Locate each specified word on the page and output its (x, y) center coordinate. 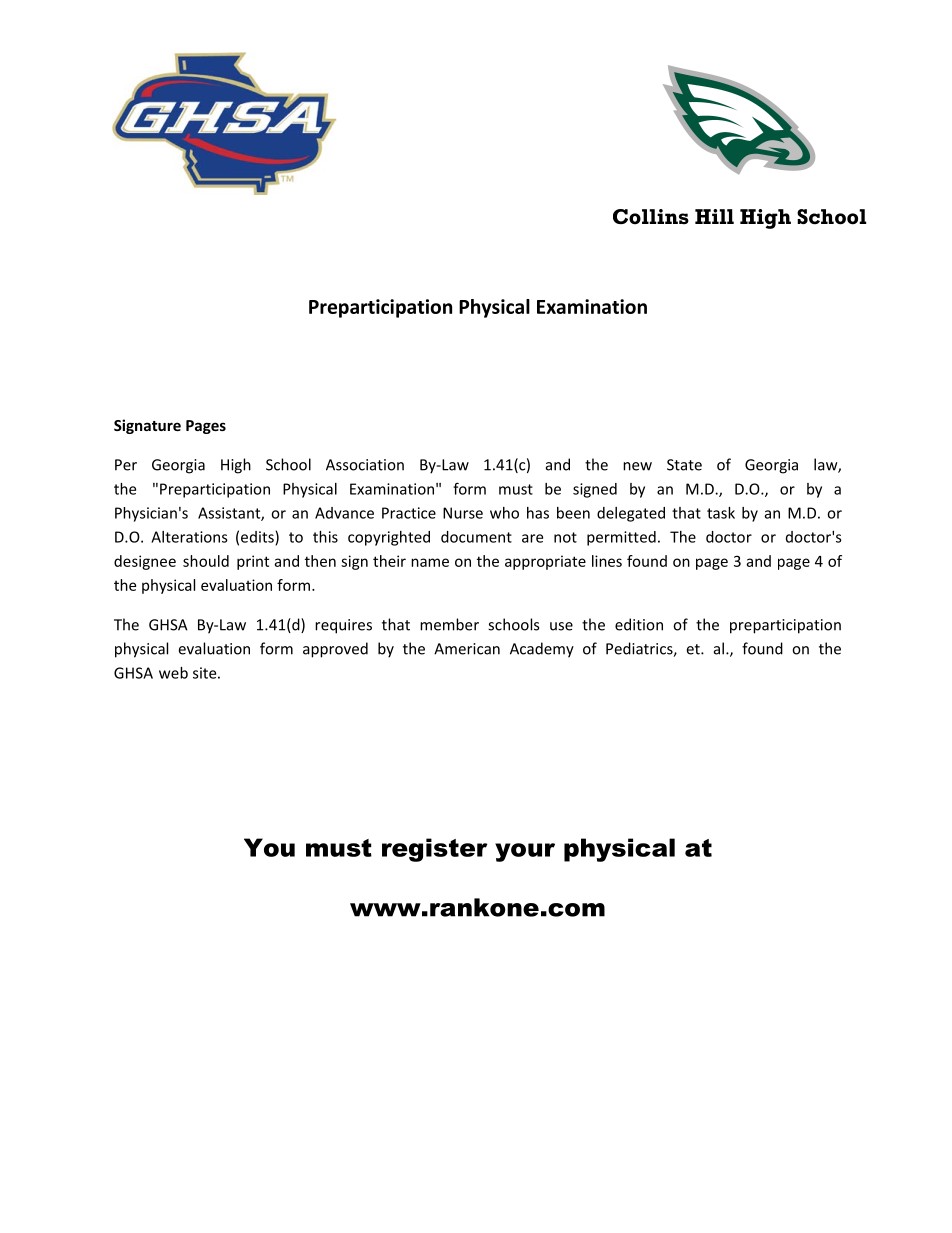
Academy (542, 650)
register (435, 850)
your (525, 852)
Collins (651, 217)
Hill (714, 216)
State (684, 465)
